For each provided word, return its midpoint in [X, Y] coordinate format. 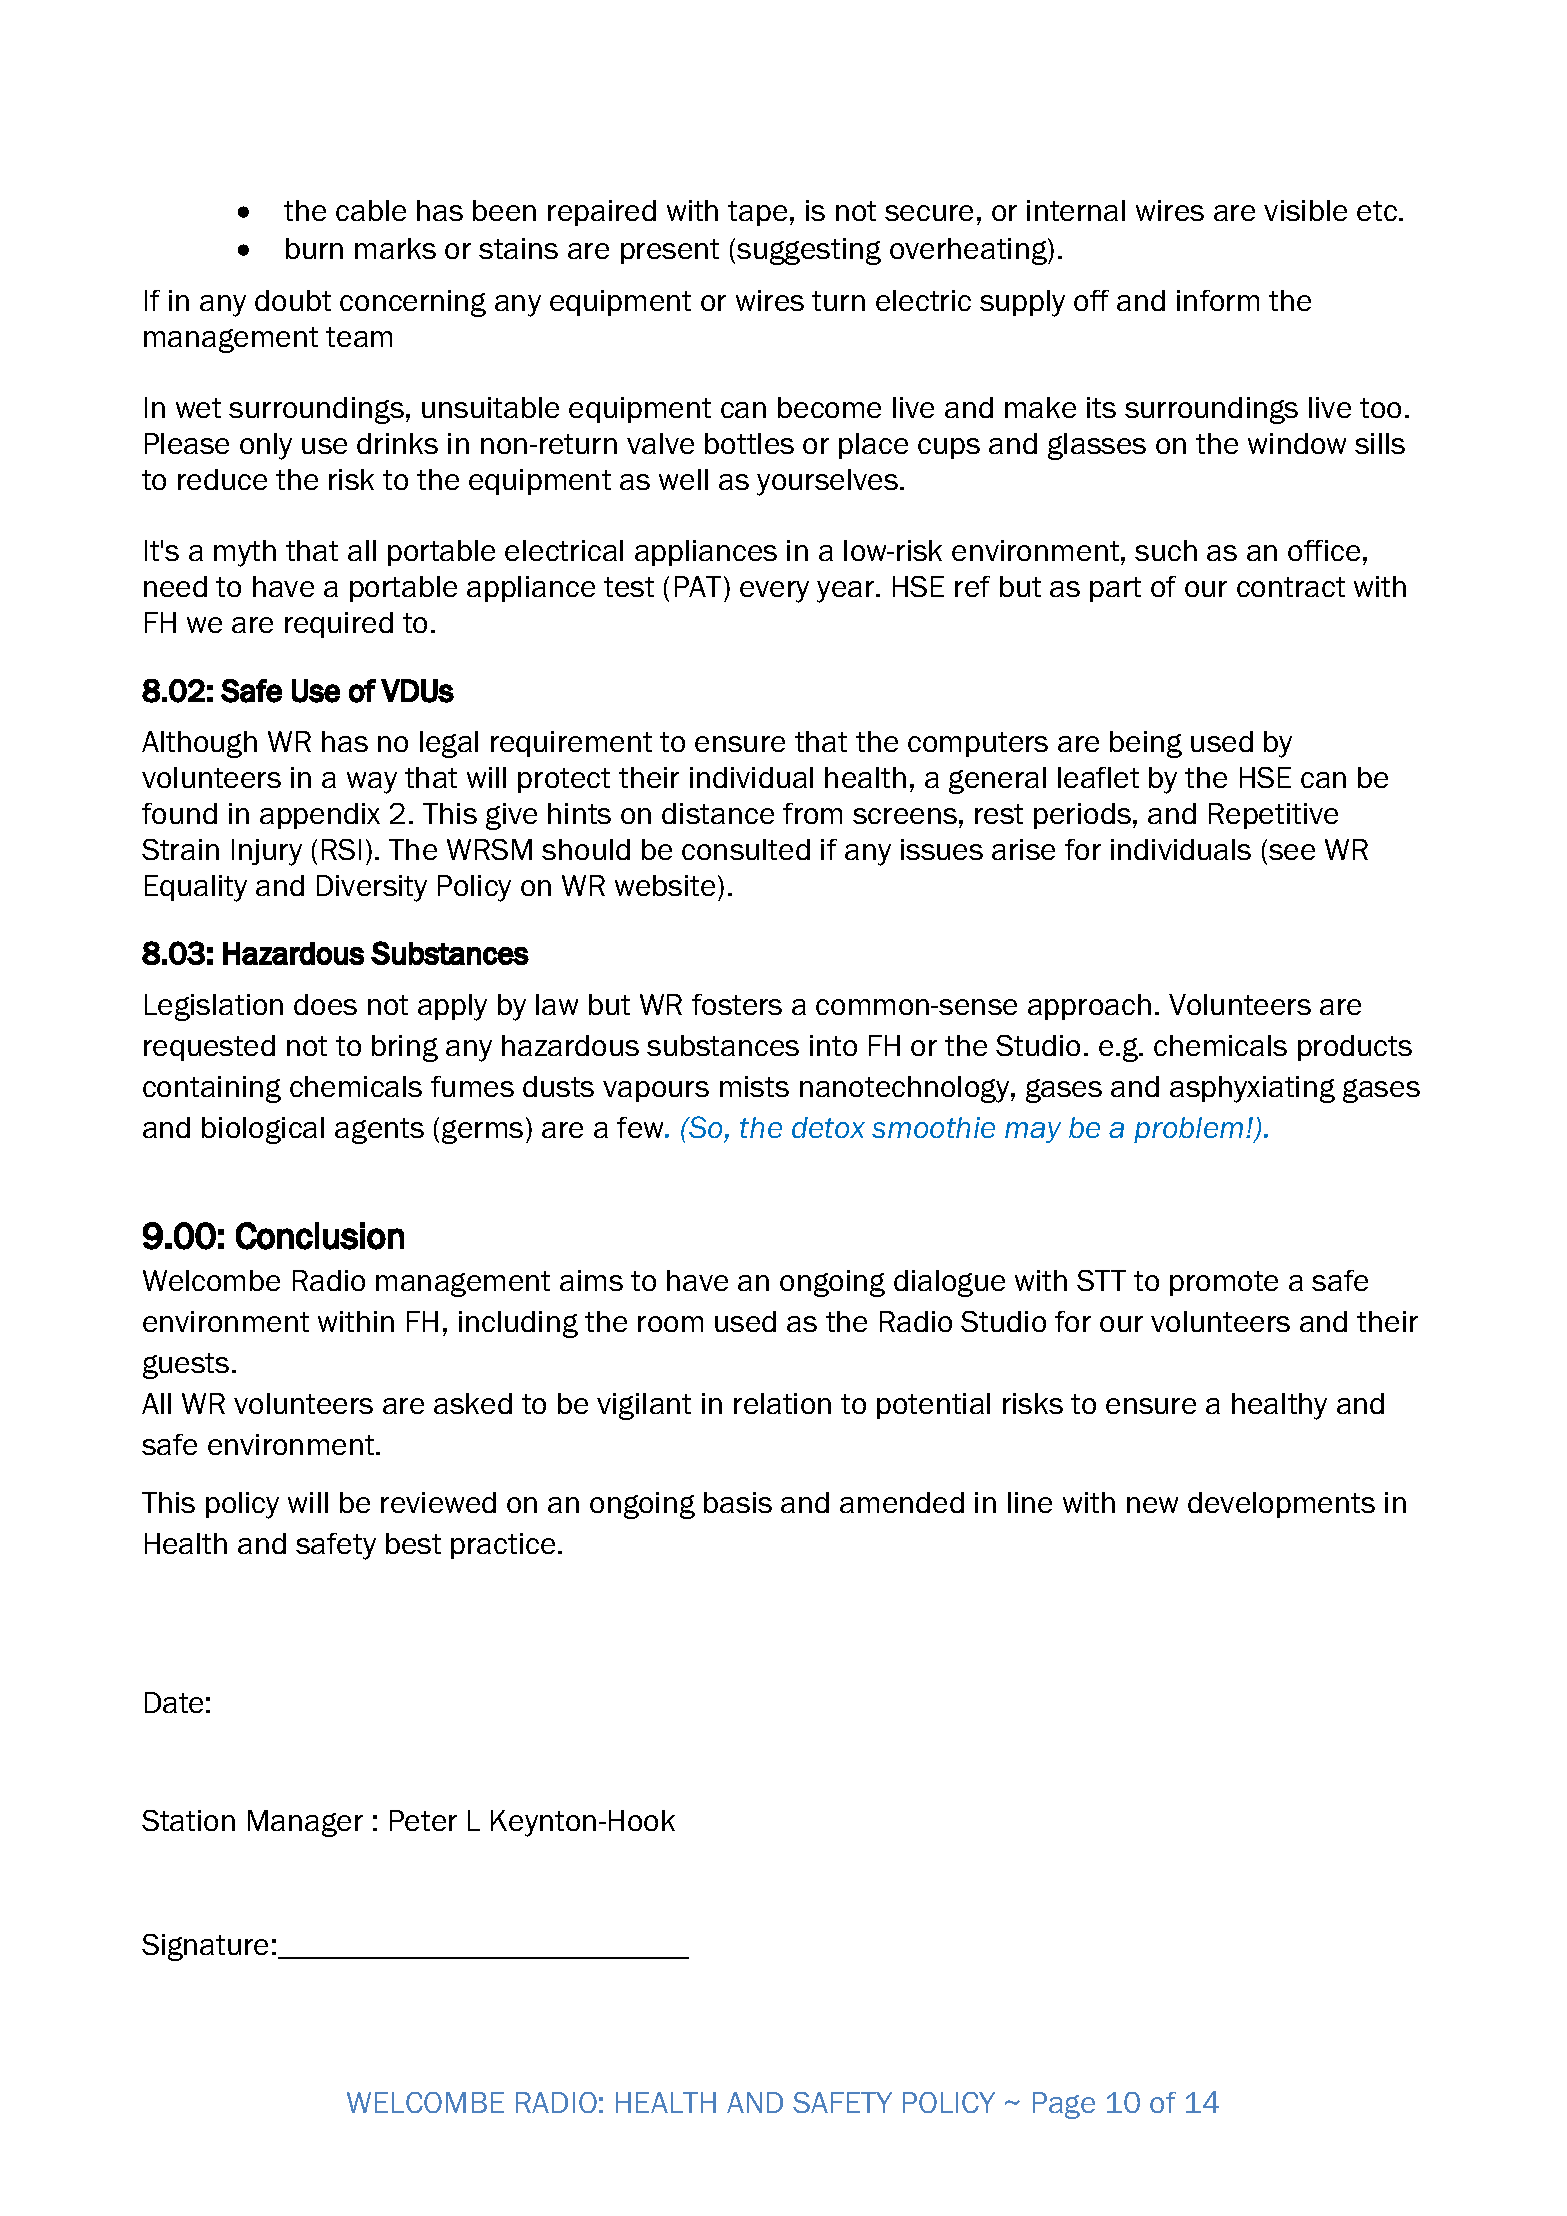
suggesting [809, 251]
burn [314, 248]
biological [263, 1130]
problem [1188, 1130]
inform [1218, 300]
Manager [305, 1823]
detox [828, 1127]
